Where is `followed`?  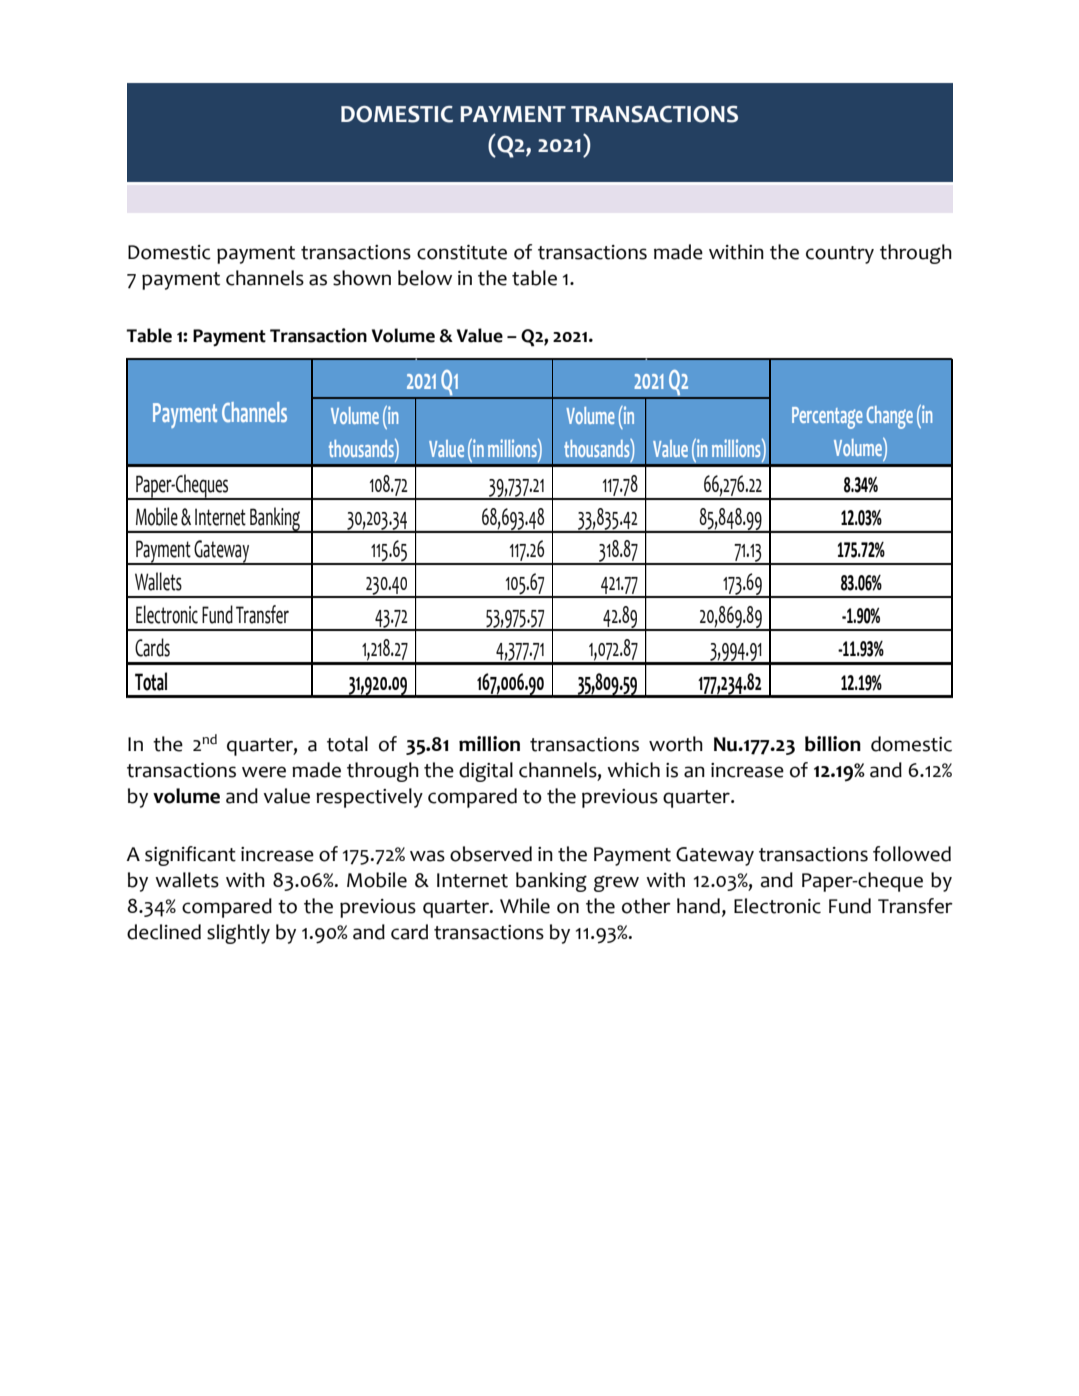 followed is located at coordinates (912, 854).
